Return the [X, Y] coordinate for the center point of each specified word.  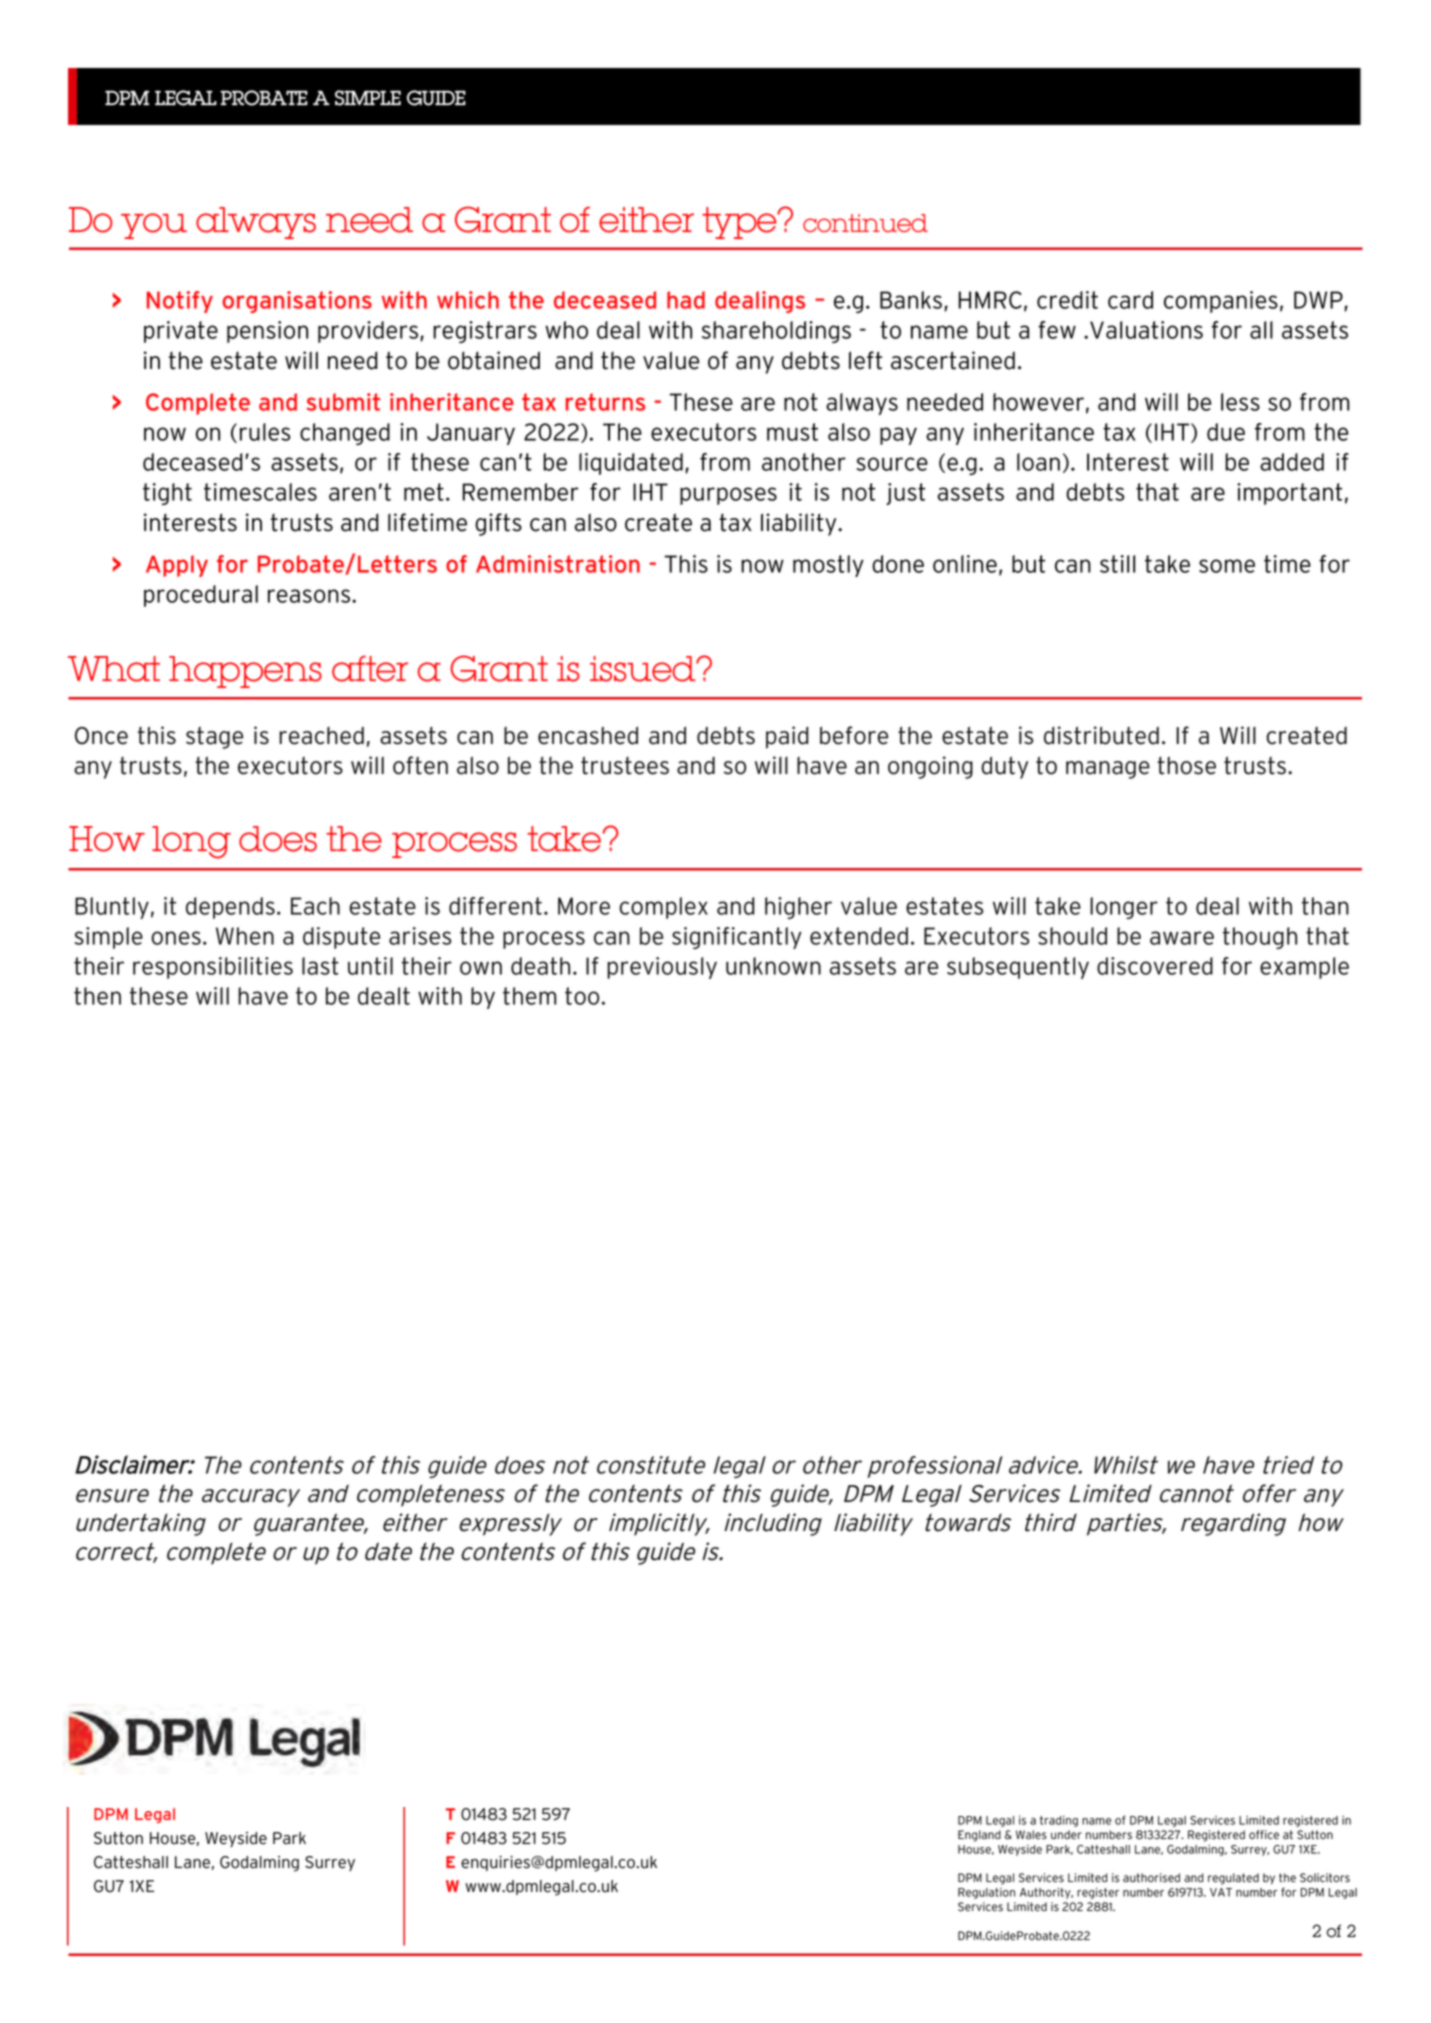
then [97, 996]
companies [1221, 302]
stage [214, 738]
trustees [625, 765]
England [979, 1836]
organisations [297, 302]
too [582, 996]
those [1186, 765]
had [686, 300]
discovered [1155, 966]
